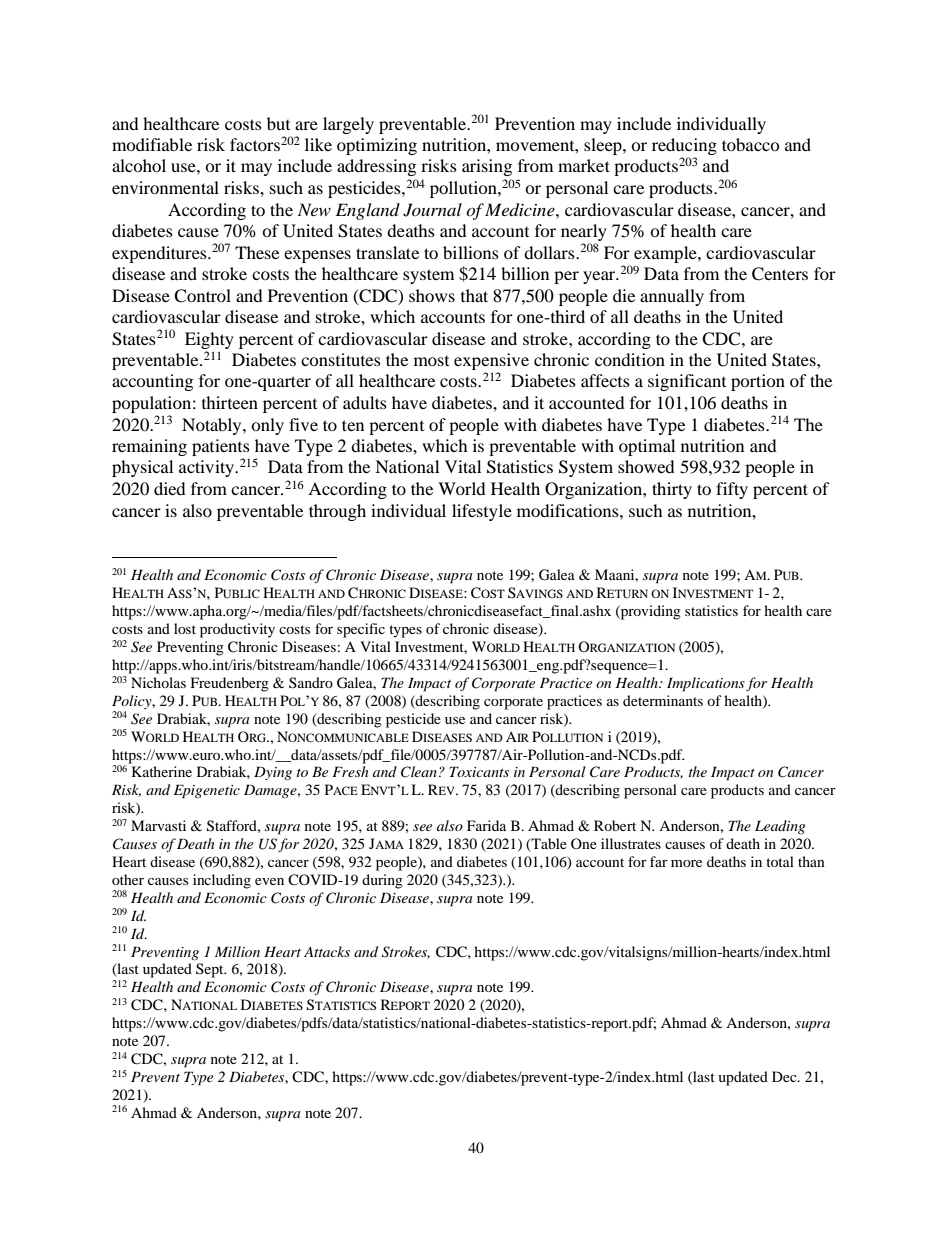  What do you see at coordinates (152, 144) in the document?
I see `modifiable` at bounding box center [152, 144].
